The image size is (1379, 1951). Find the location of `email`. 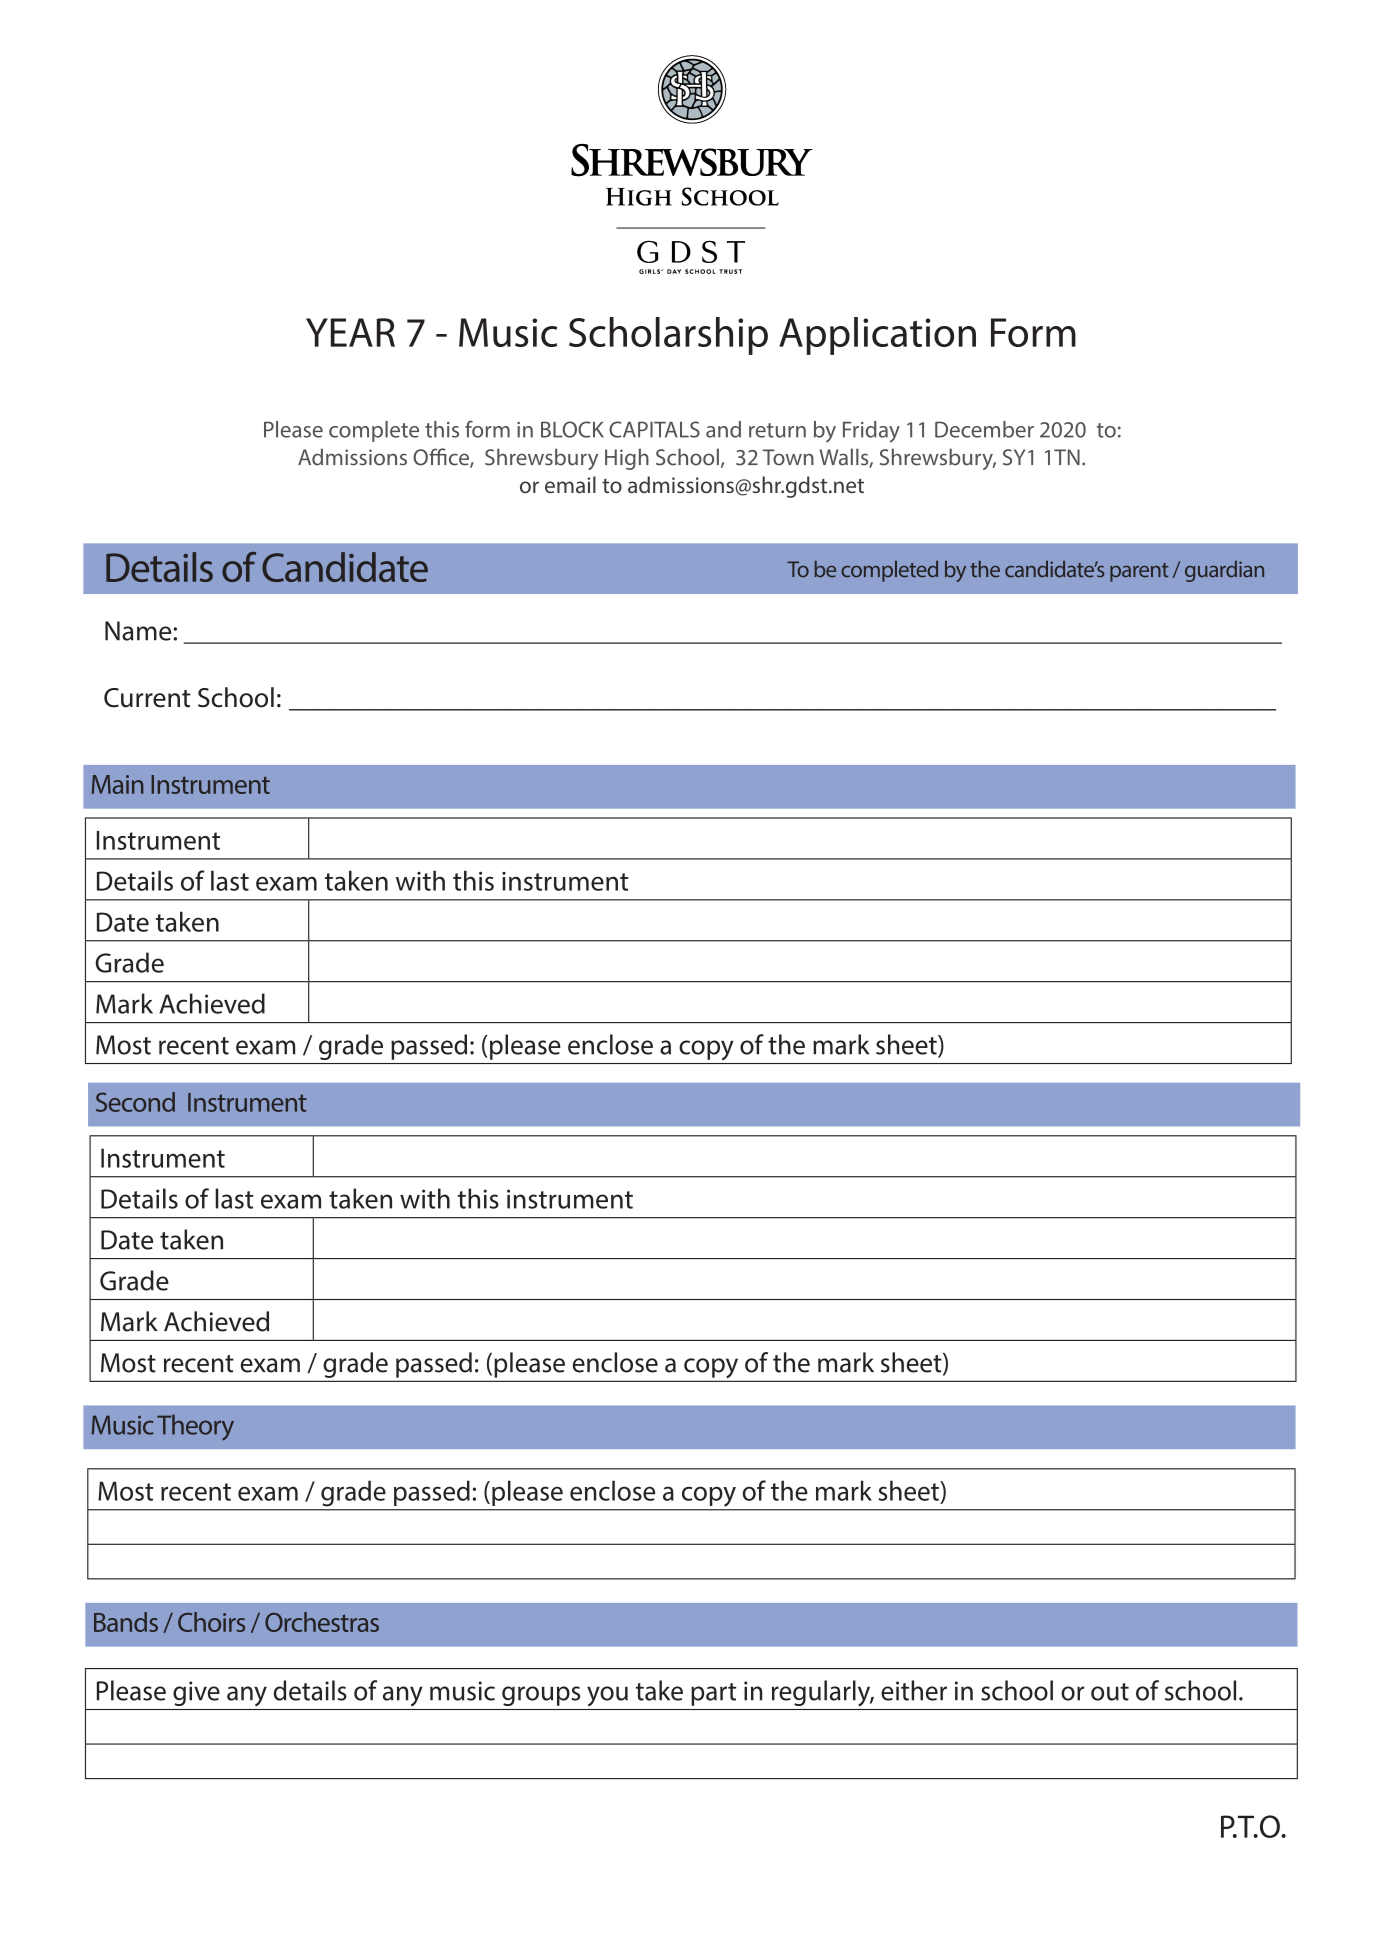

email is located at coordinates (570, 484).
